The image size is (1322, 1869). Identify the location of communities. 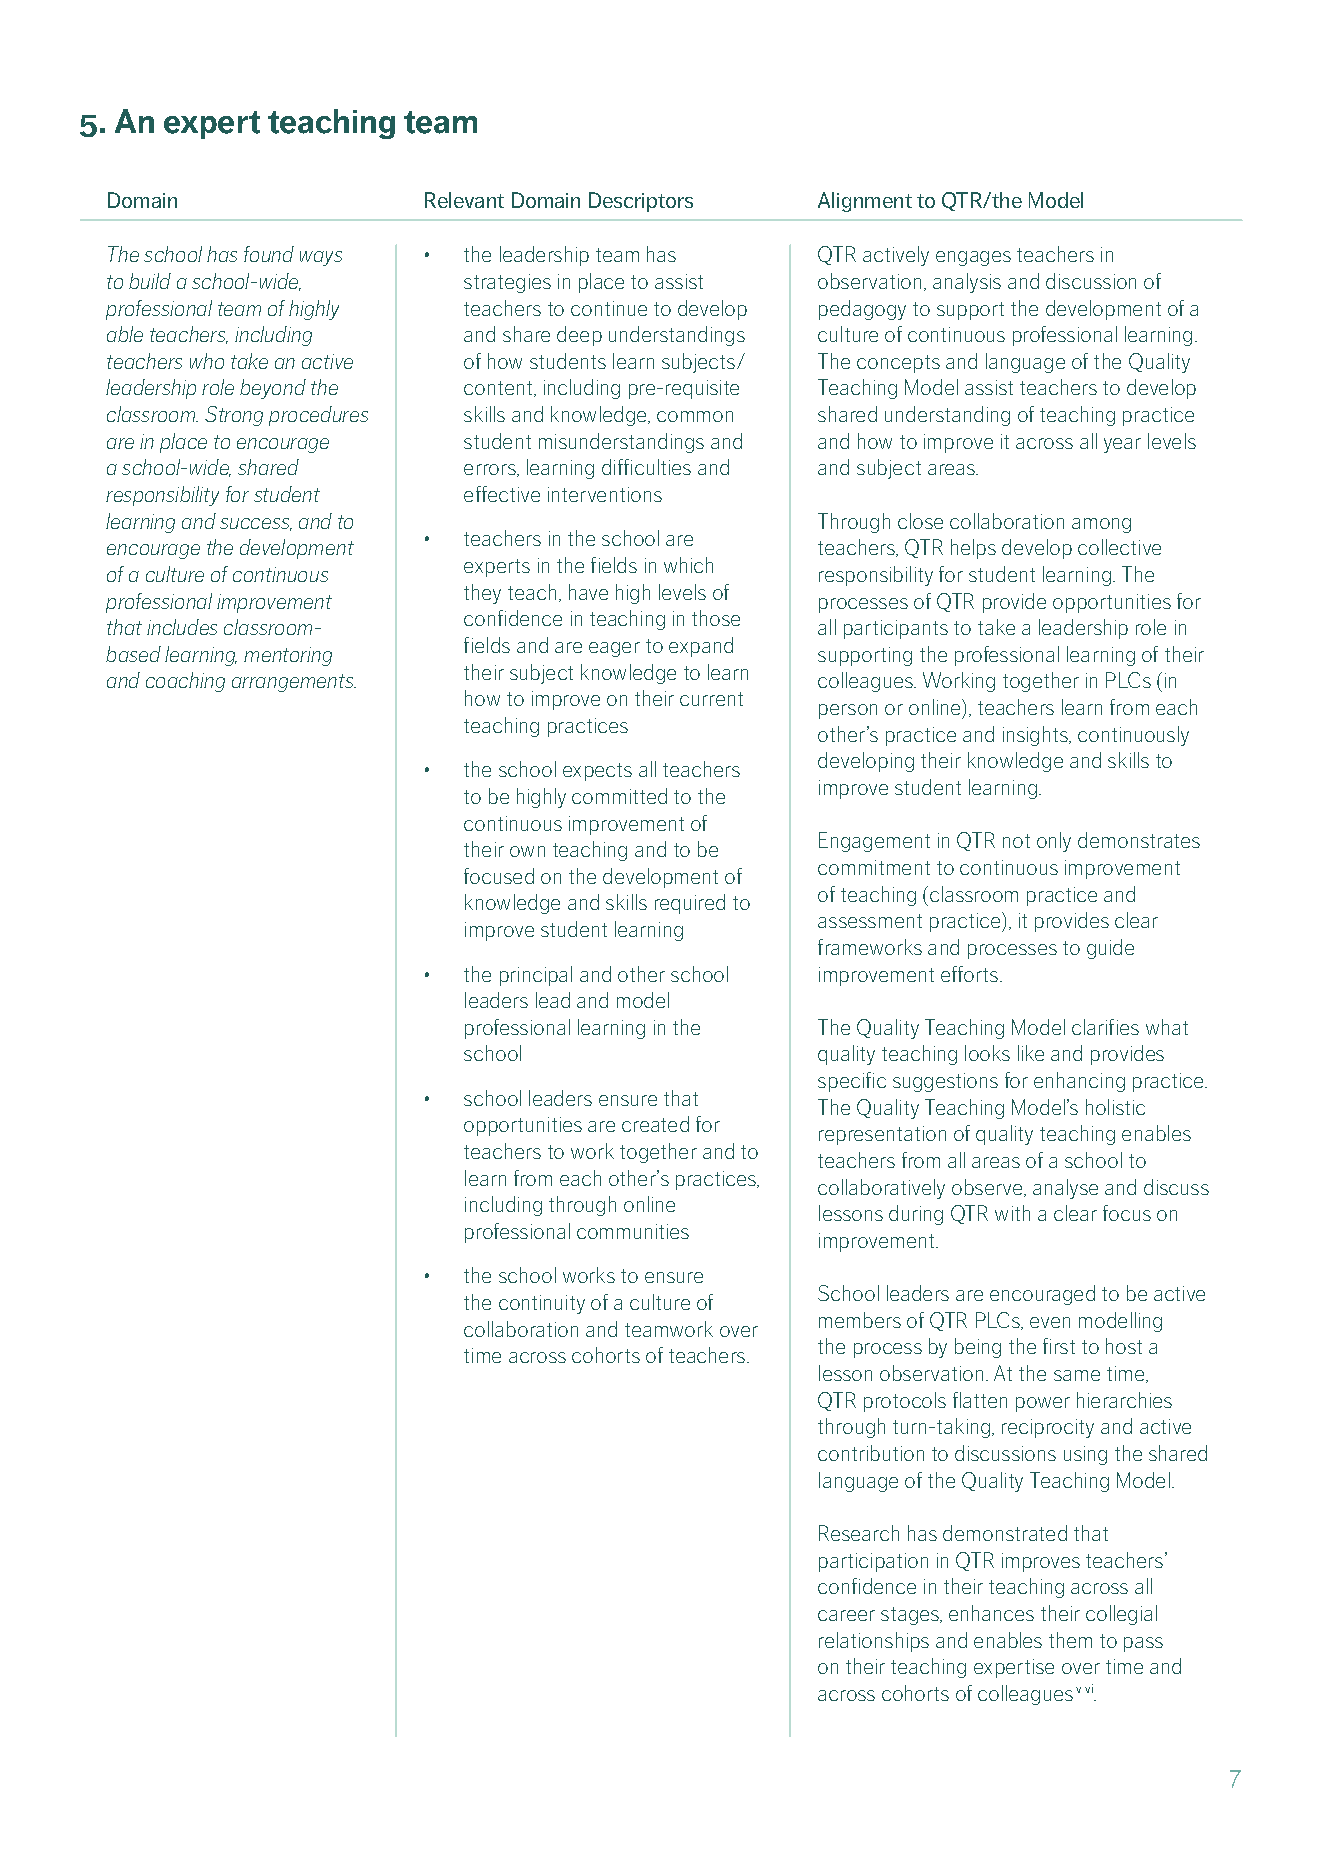
(633, 1231).
